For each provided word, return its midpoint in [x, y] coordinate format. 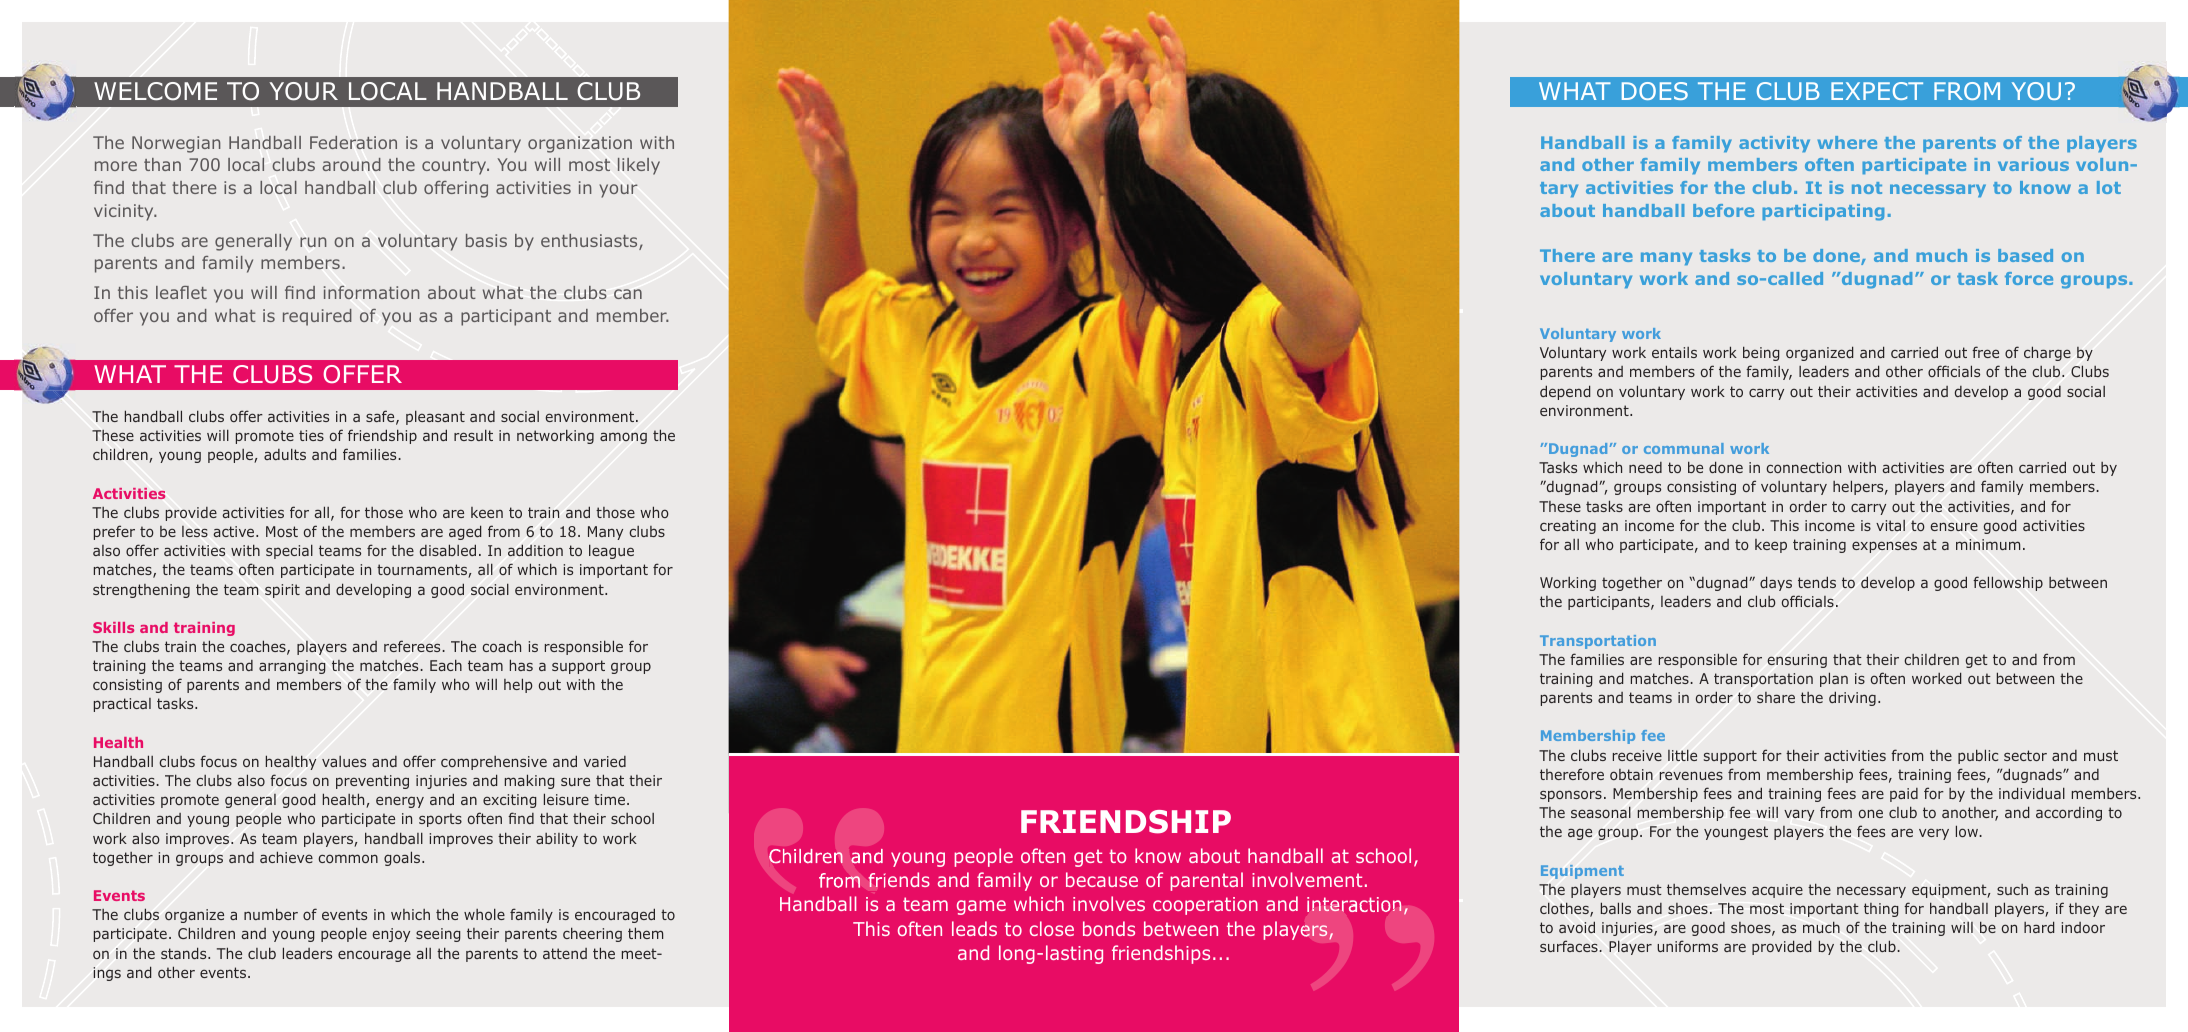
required [317, 317]
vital [1890, 525]
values [344, 761]
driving [1852, 698]
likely [639, 166]
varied [605, 761]
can [628, 294]
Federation [353, 142]
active [235, 531]
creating [1568, 527]
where [1847, 142]
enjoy [391, 935]
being [1761, 353]
